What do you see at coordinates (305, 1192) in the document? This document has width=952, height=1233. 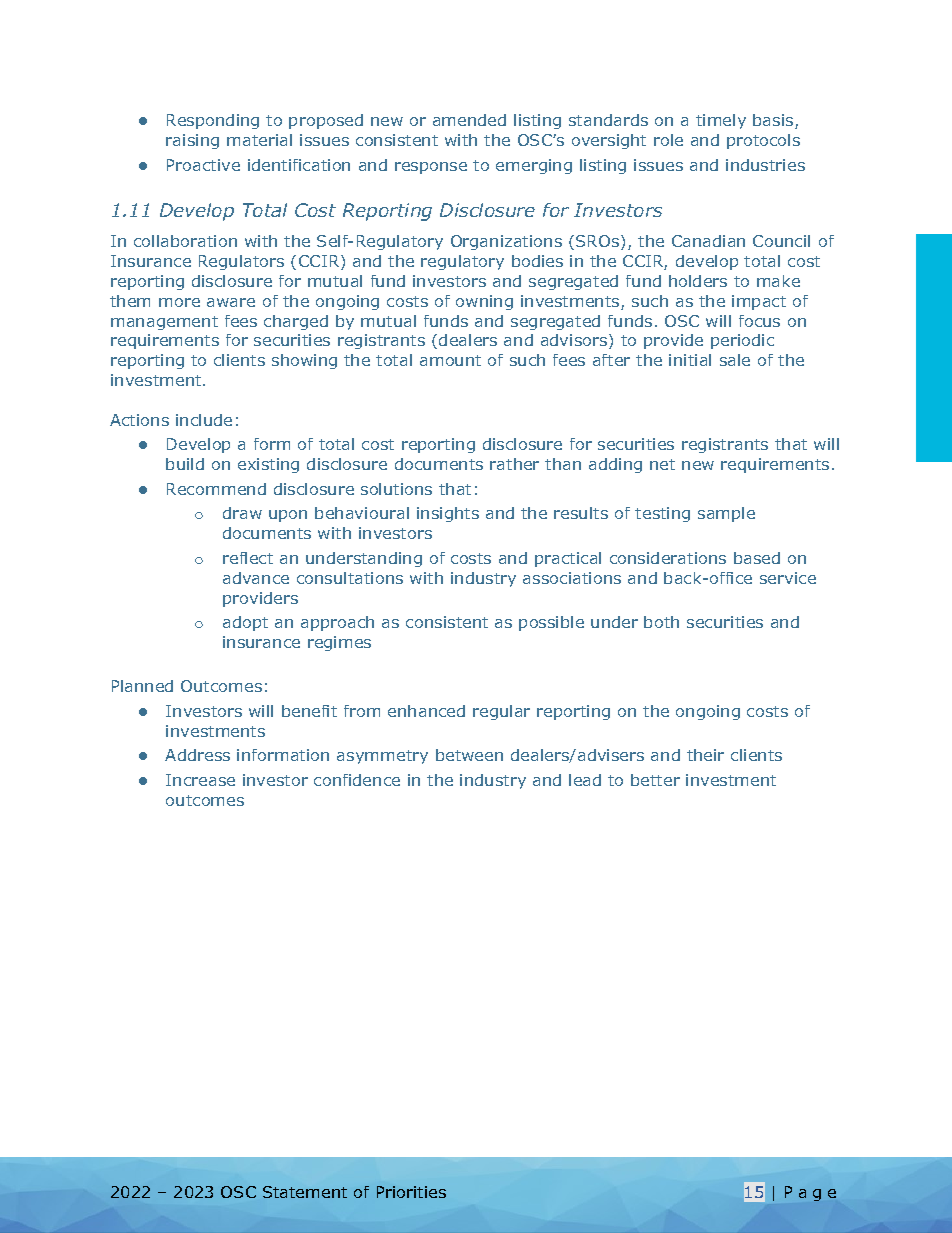 I see `Statement` at bounding box center [305, 1192].
